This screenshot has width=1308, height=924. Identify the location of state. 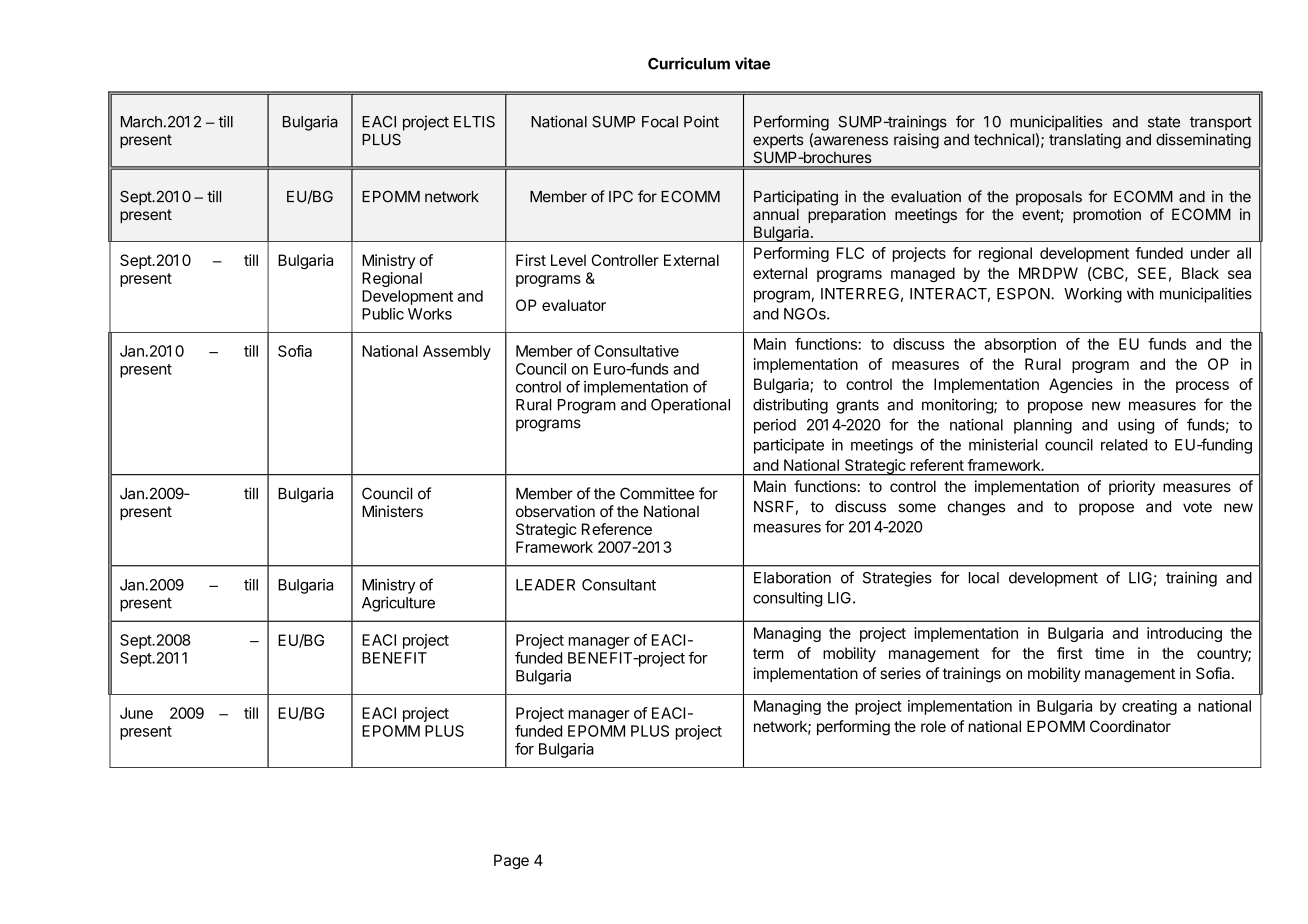
(1164, 122).
